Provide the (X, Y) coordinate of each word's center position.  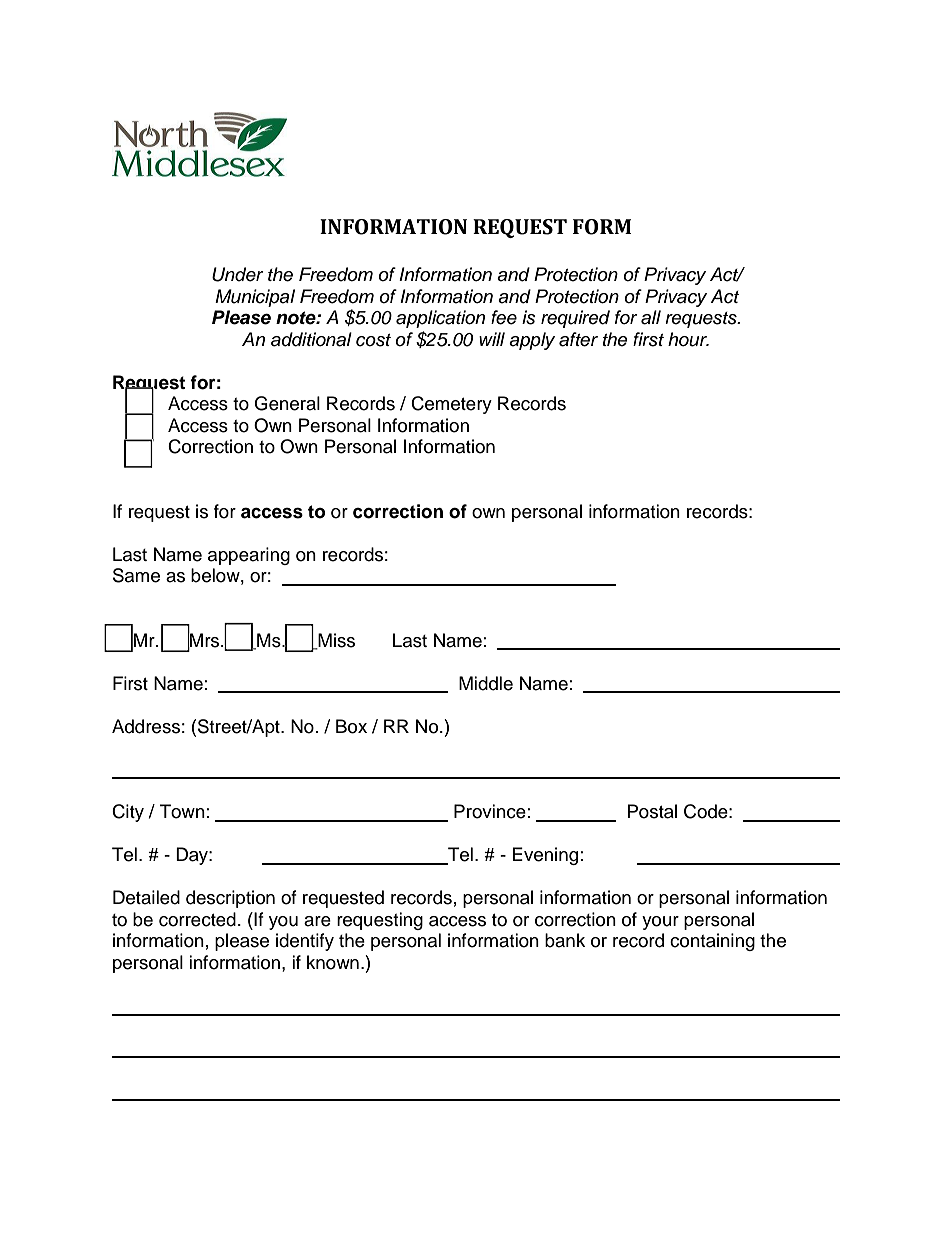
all (651, 317)
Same (136, 575)
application (440, 319)
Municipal (255, 298)
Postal (652, 811)
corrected (197, 919)
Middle (486, 683)
